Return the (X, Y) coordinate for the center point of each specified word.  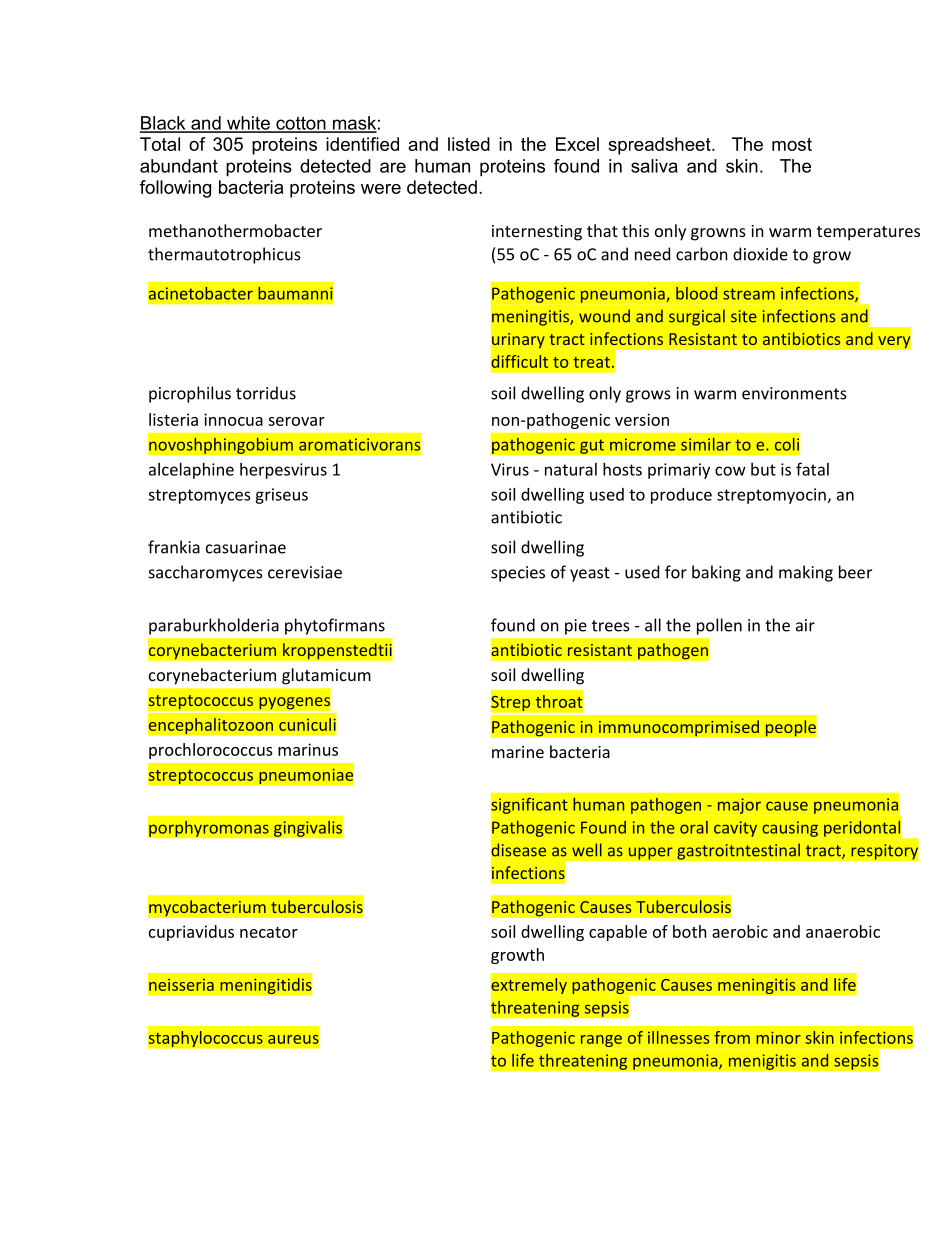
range (601, 1041)
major (739, 806)
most (792, 144)
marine (518, 752)
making (806, 573)
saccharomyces (206, 573)
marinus (308, 749)
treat (591, 362)
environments (794, 393)
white (248, 124)
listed (469, 144)
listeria (173, 419)
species (518, 574)
